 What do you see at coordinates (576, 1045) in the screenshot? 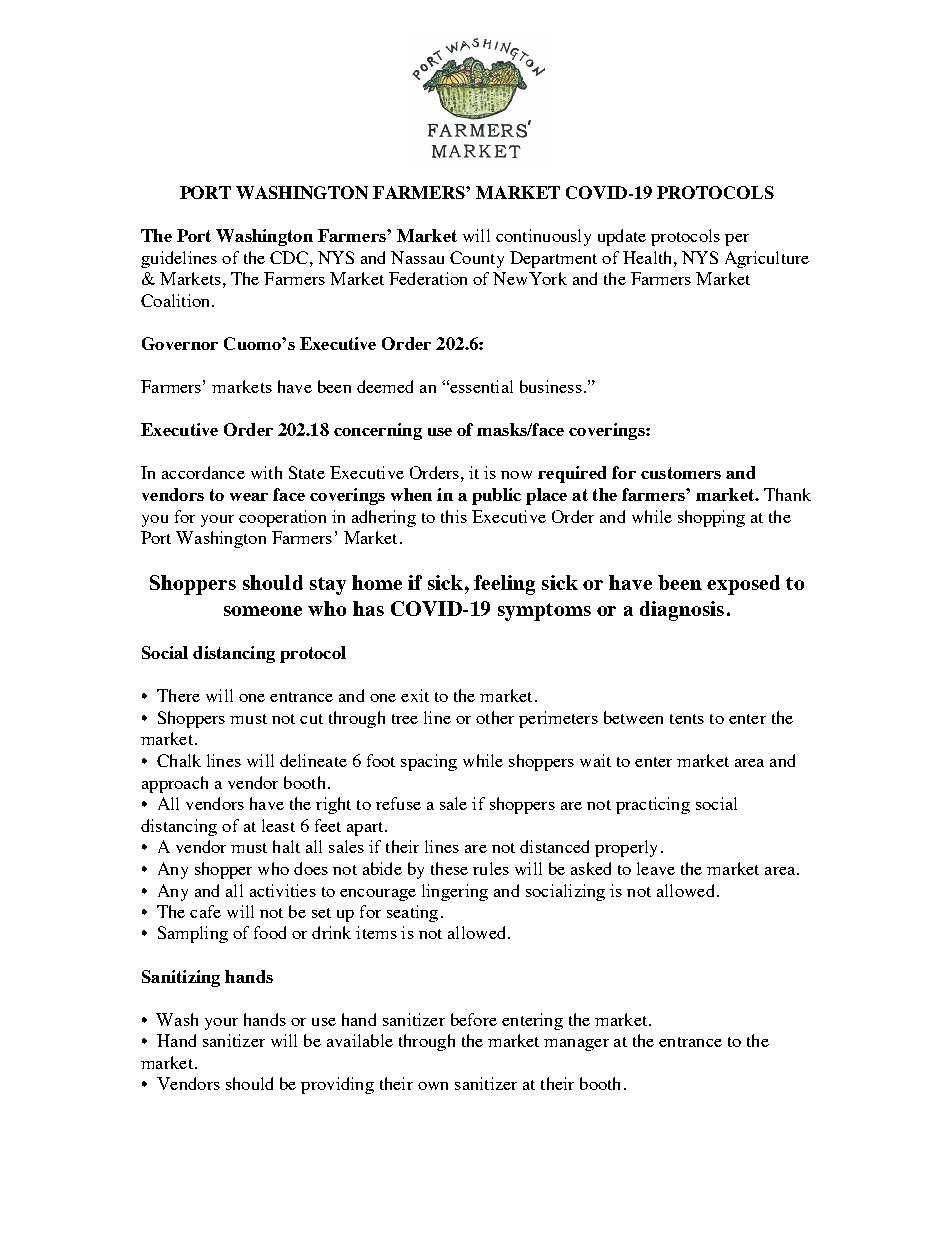
I see `manager` at bounding box center [576, 1045].
